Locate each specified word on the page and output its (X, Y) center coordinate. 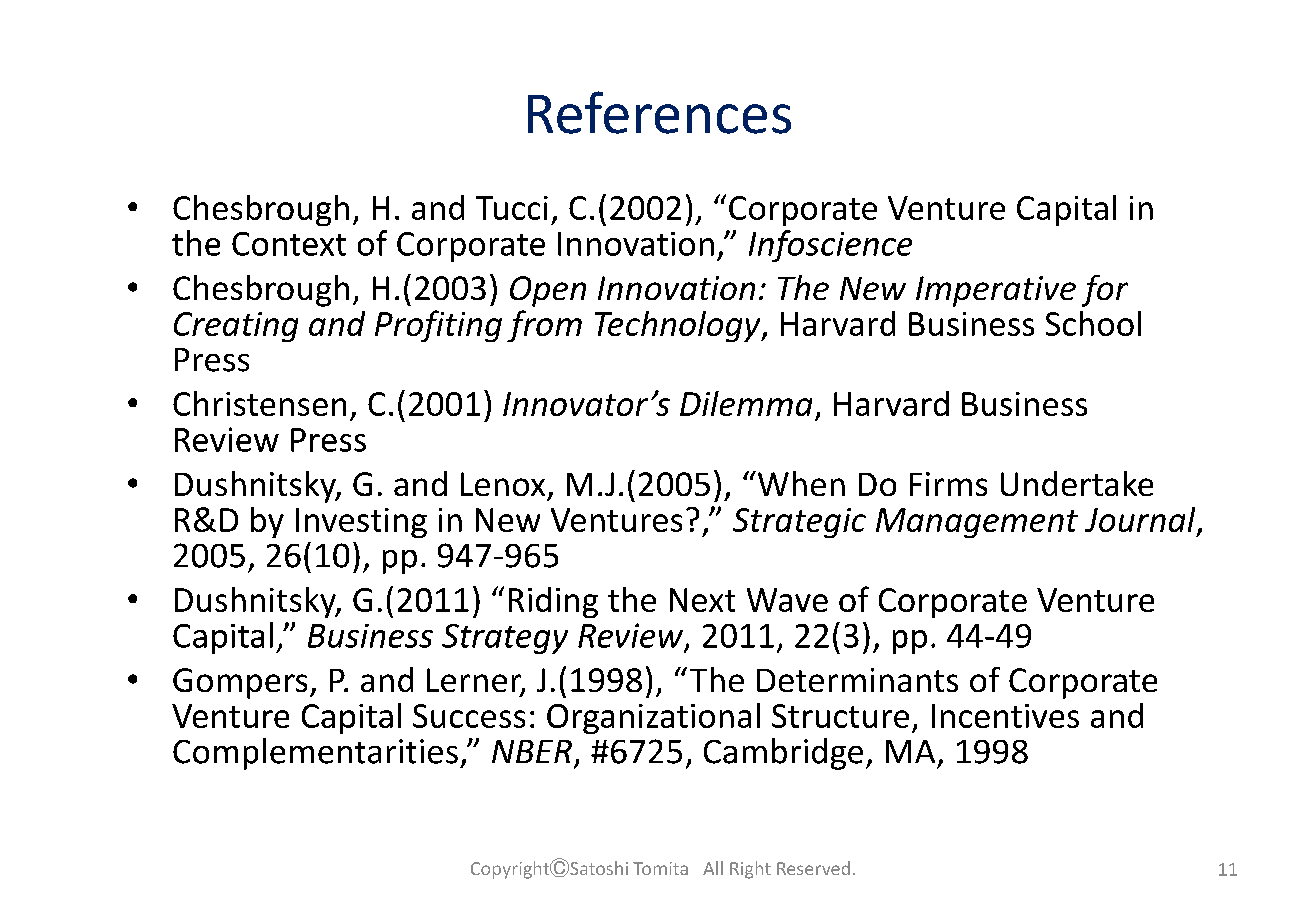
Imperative (996, 291)
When (800, 483)
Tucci (512, 208)
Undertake (1077, 483)
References (659, 112)
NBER (532, 751)
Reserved (813, 868)
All (713, 868)
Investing (361, 523)
